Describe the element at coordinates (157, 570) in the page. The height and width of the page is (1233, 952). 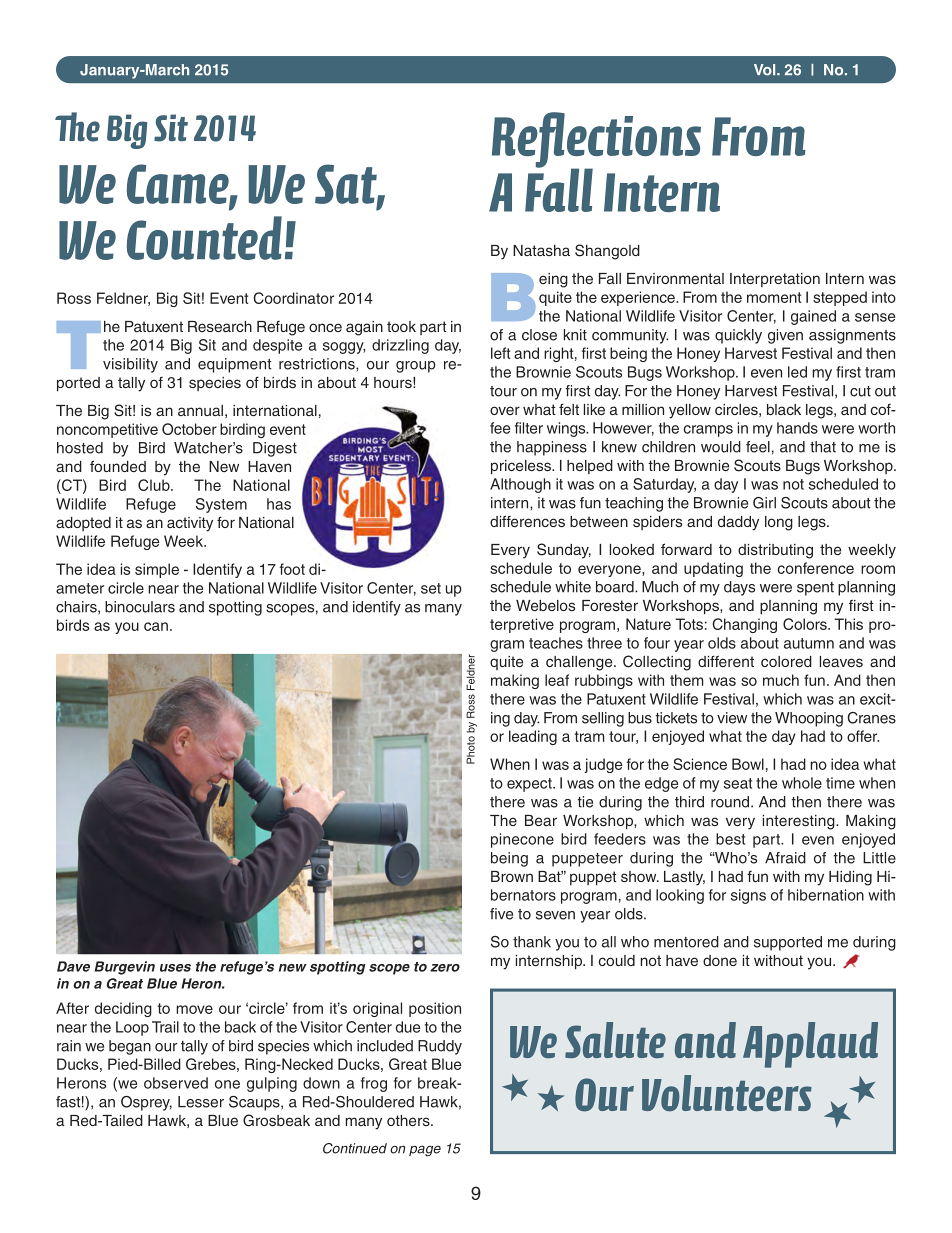
I see `simple` at that location.
